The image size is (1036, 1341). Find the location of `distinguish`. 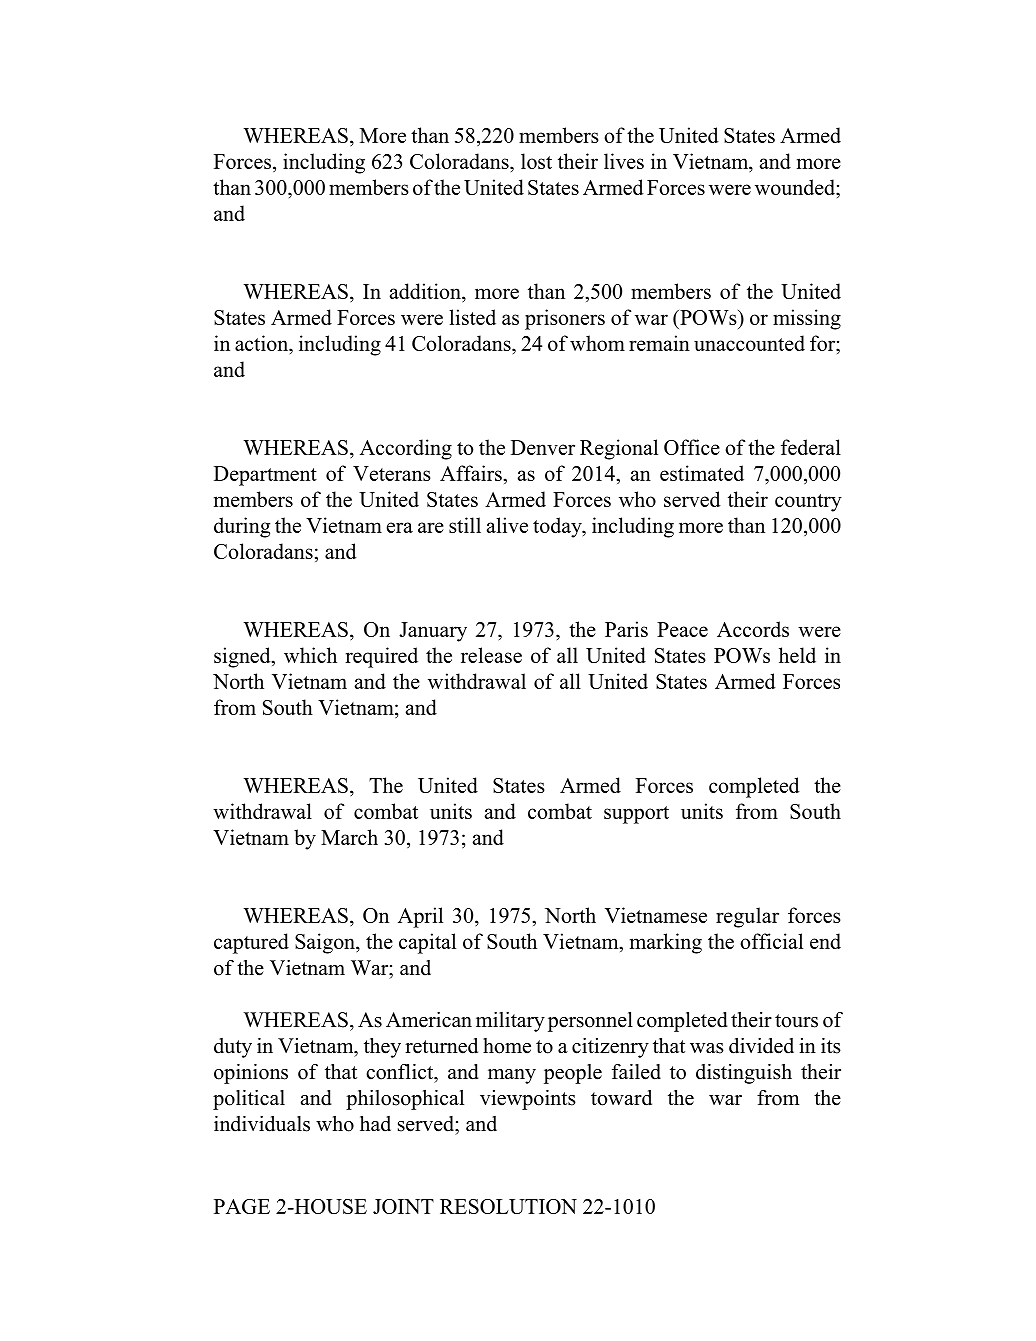

distinguish is located at coordinates (744, 1074).
